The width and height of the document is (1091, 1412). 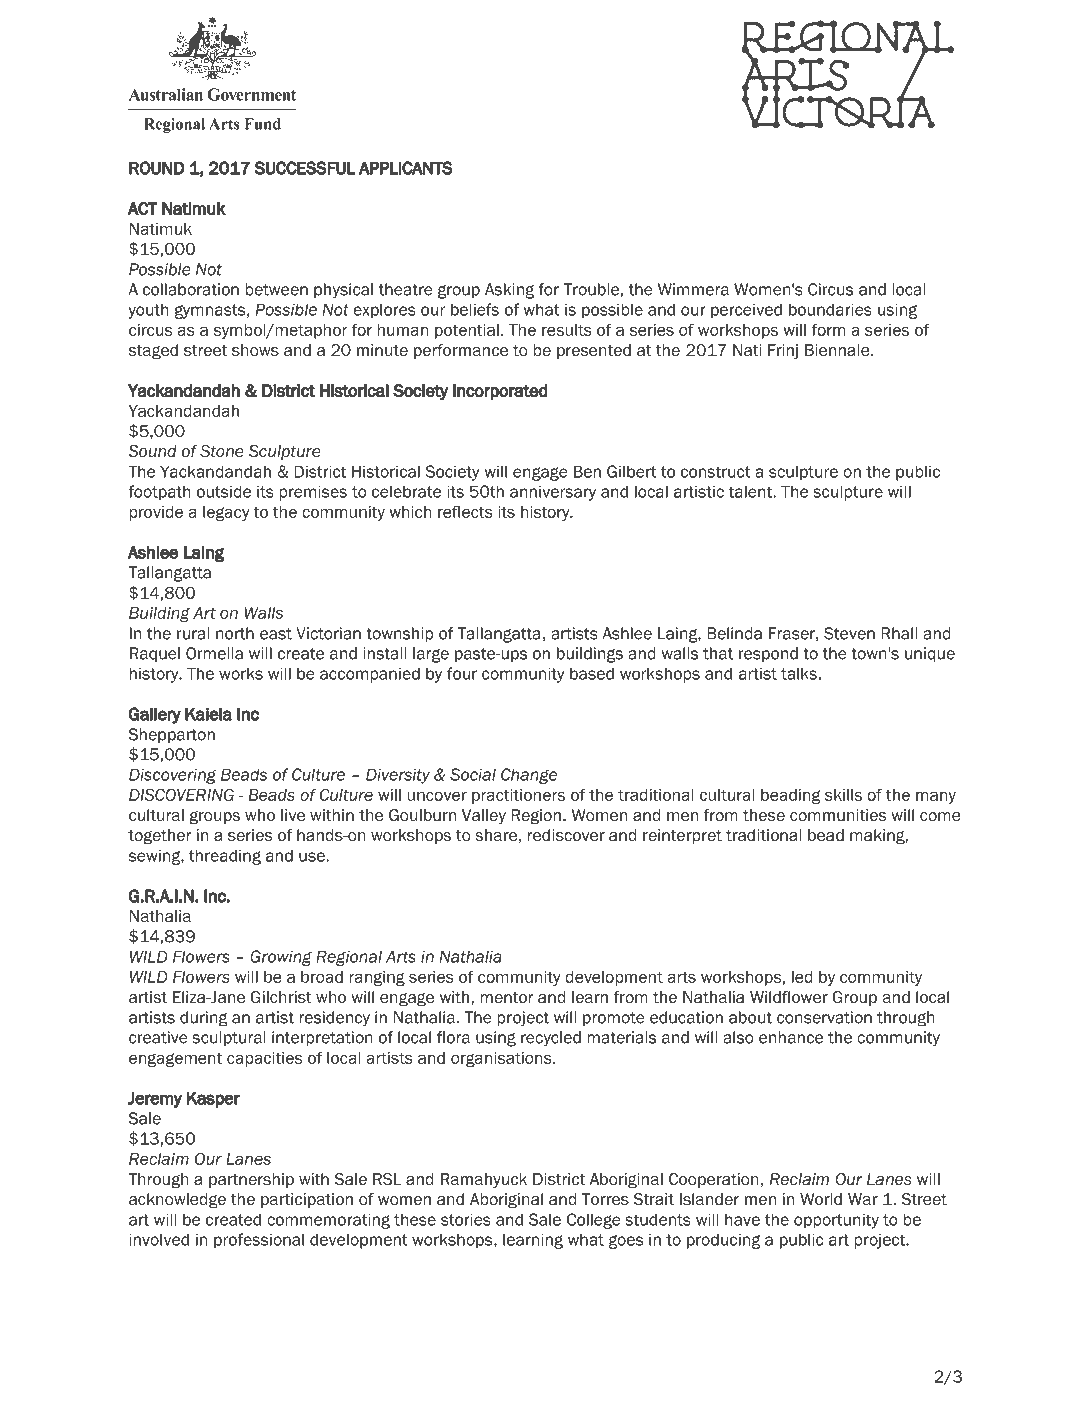 What do you see at coordinates (824, 1017) in the document?
I see `conservation` at bounding box center [824, 1017].
